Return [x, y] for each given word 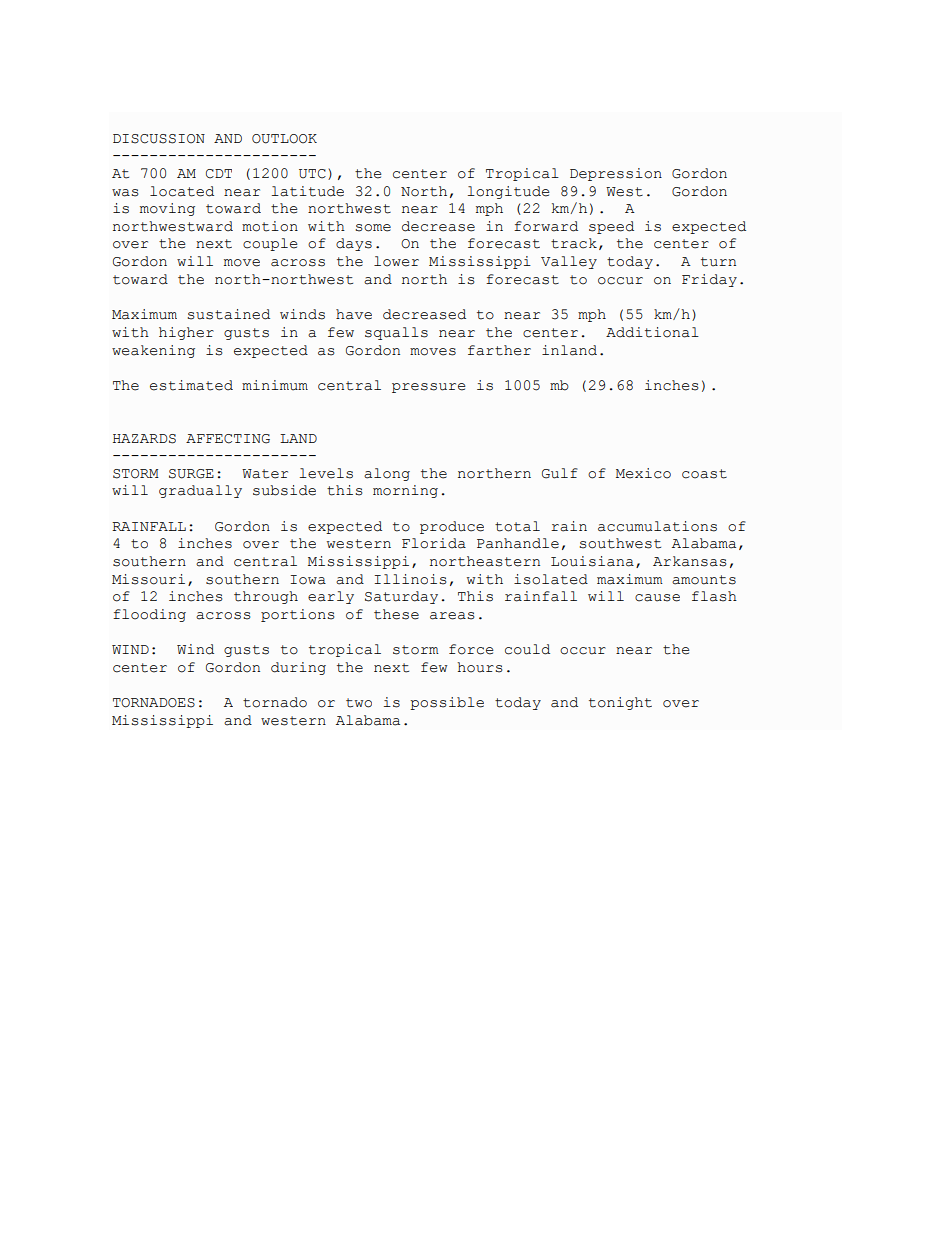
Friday [709, 280]
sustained [228, 314]
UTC [312, 174]
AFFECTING [228, 439]
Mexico [643, 473]
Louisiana [592, 561]
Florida [434, 543]
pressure [429, 388]
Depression [616, 174]
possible [447, 703]
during [298, 668]
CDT [219, 174]
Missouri [148, 579]
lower [396, 261]
